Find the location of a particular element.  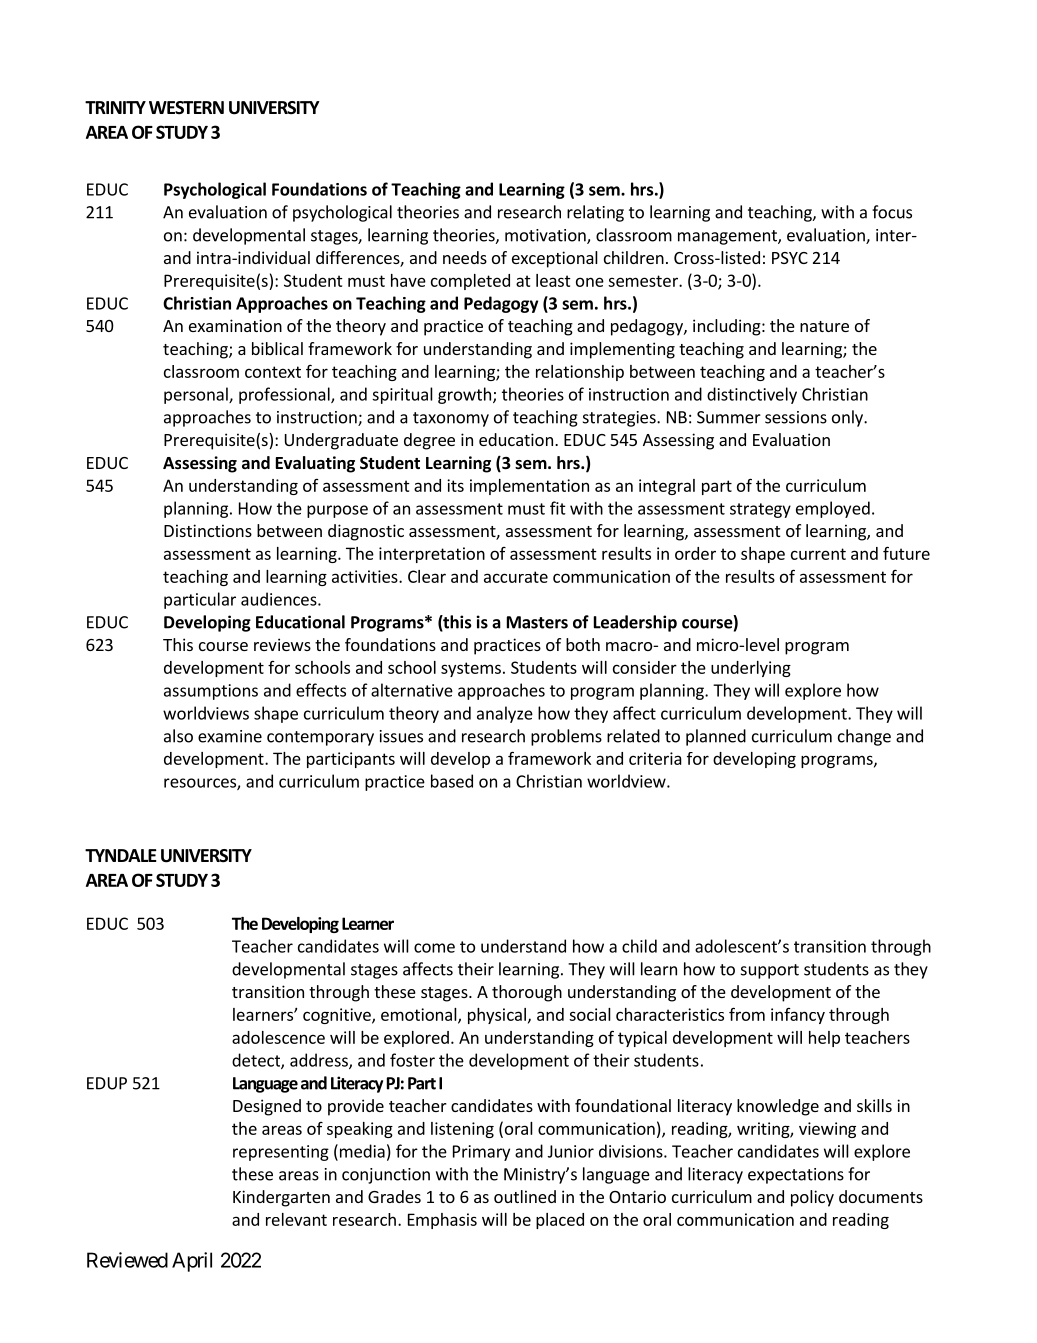

underlying is located at coordinates (751, 669).
